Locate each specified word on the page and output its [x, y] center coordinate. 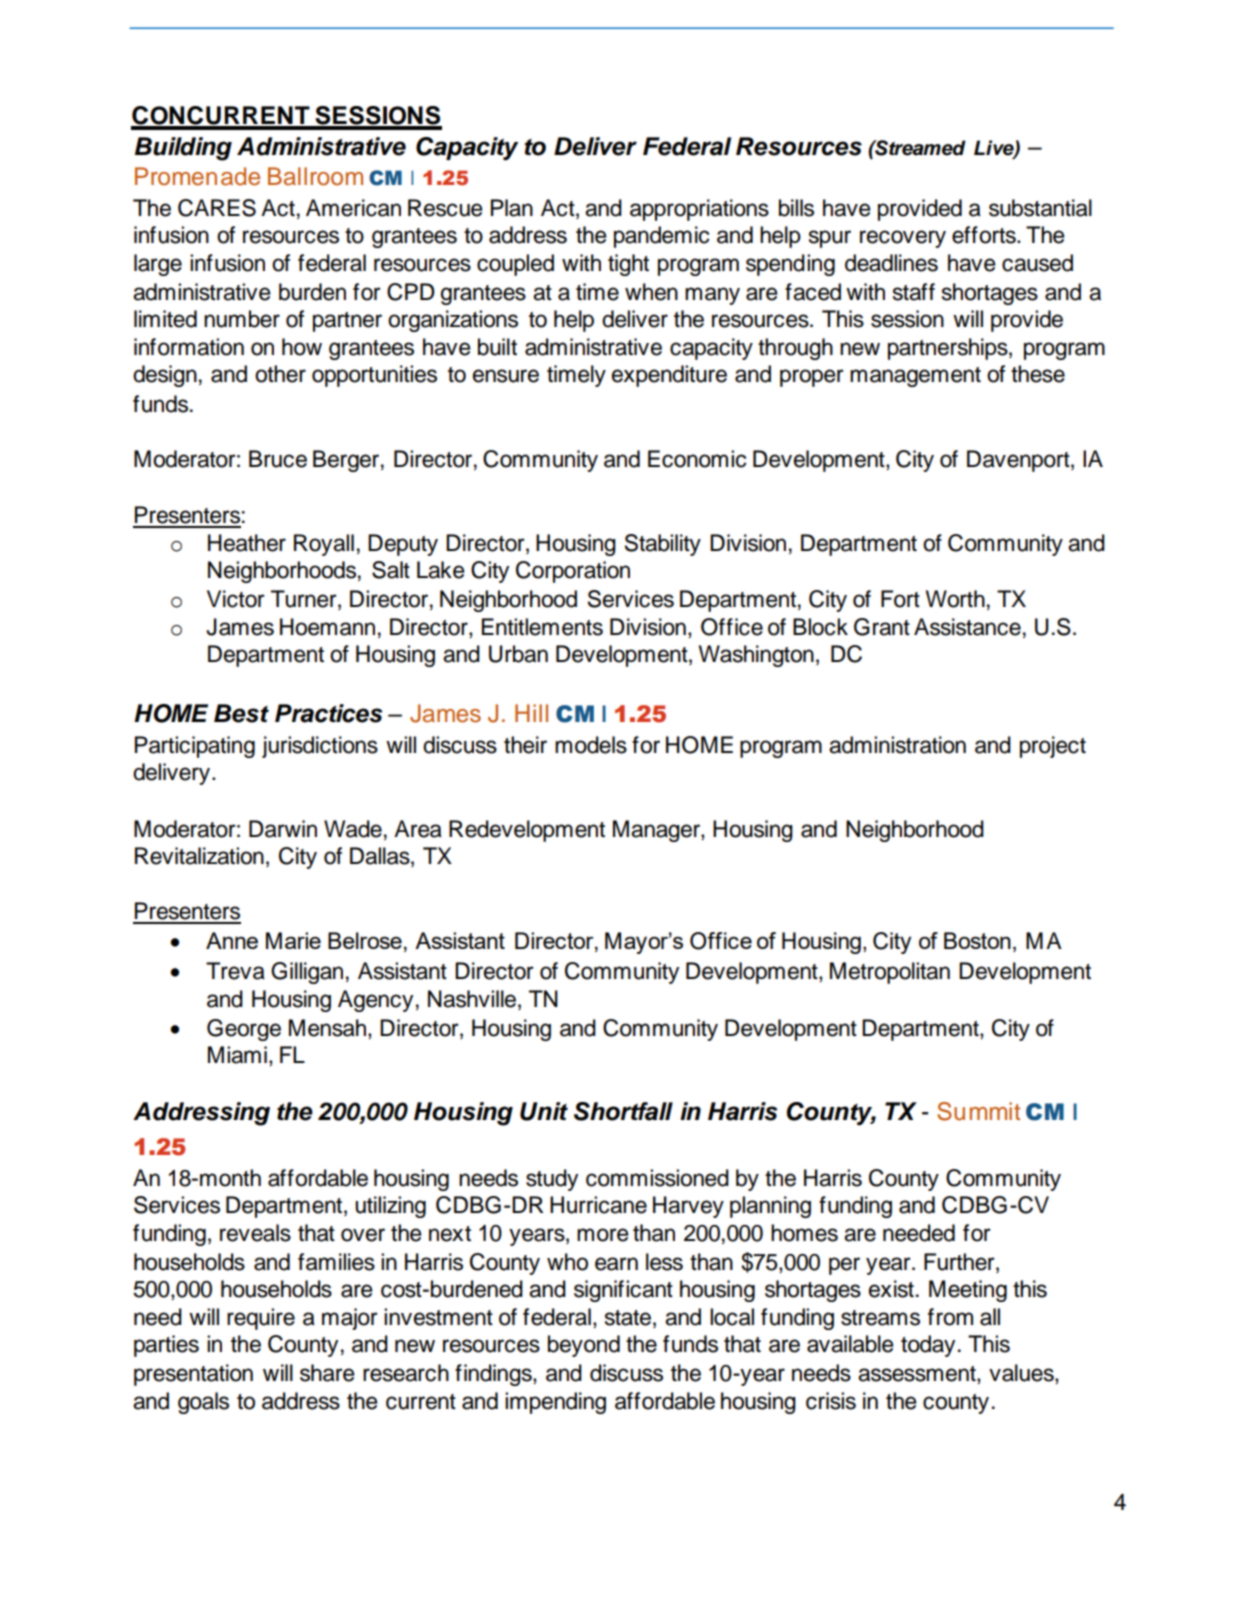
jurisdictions [320, 747]
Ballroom [315, 176]
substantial [1040, 208]
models [591, 745]
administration [897, 745]
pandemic [661, 237]
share [327, 1373]
